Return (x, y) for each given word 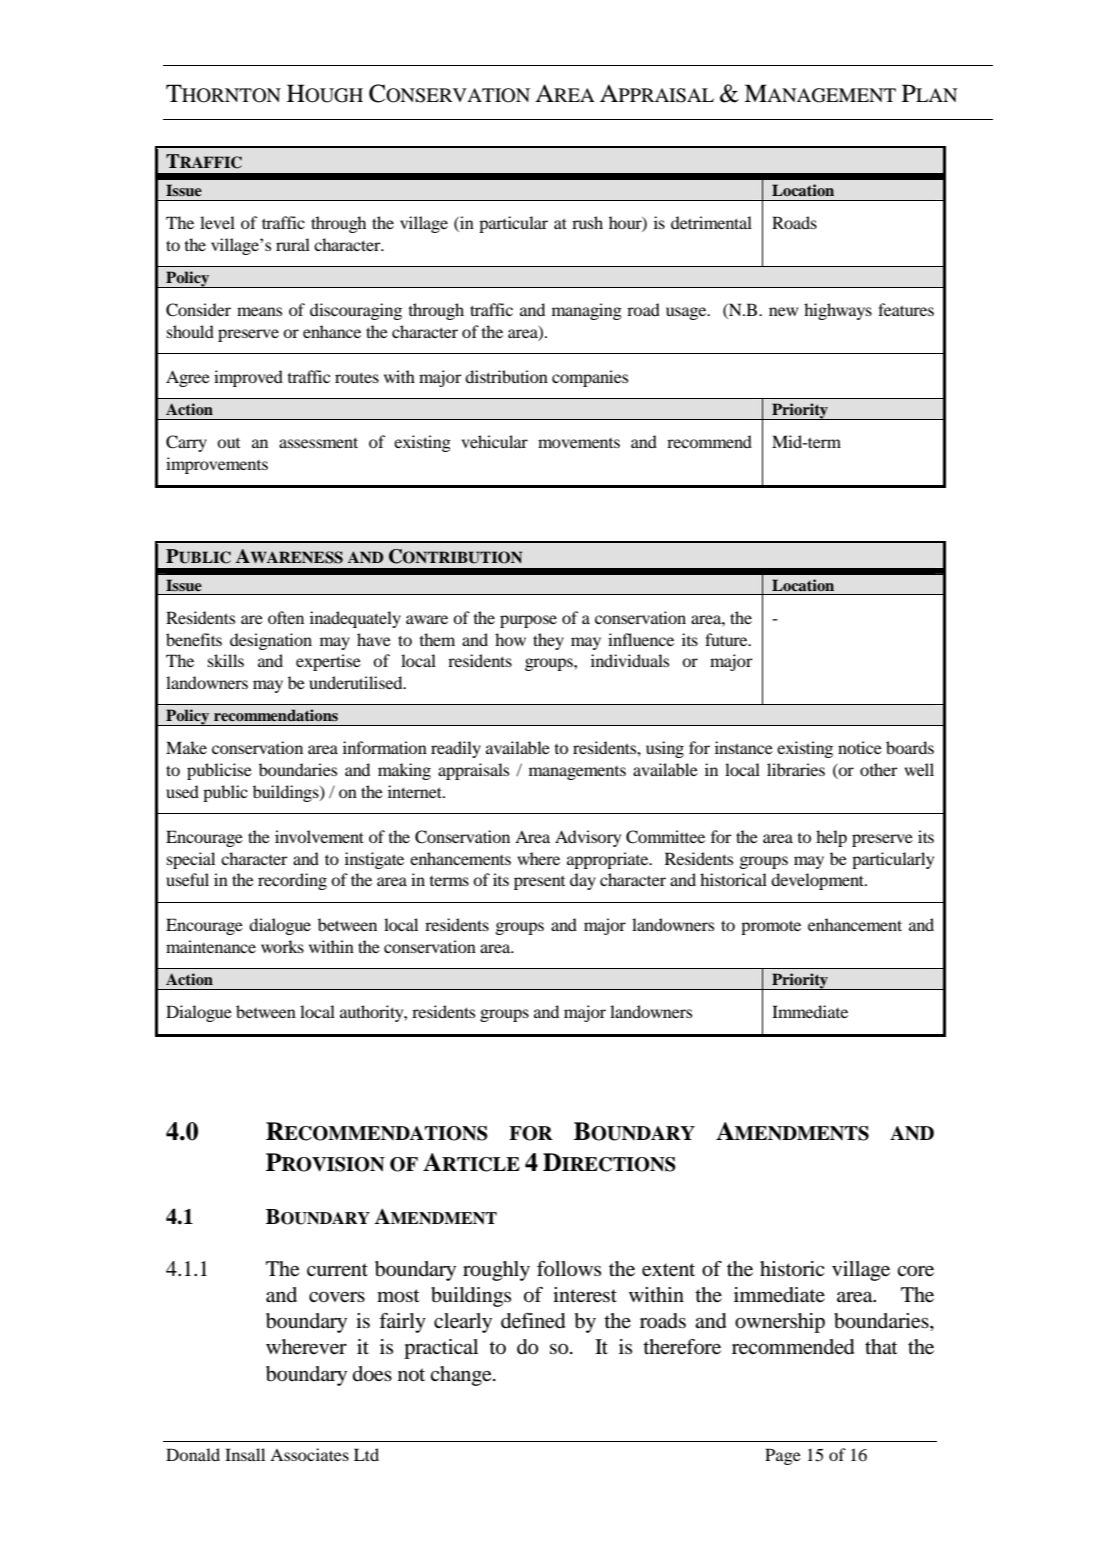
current (337, 1270)
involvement (319, 836)
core (915, 1271)
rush (587, 222)
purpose (528, 621)
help (831, 838)
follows (569, 1269)
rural (293, 244)
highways (838, 311)
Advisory (588, 838)
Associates (309, 1454)
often (286, 617)
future (727, 639)
